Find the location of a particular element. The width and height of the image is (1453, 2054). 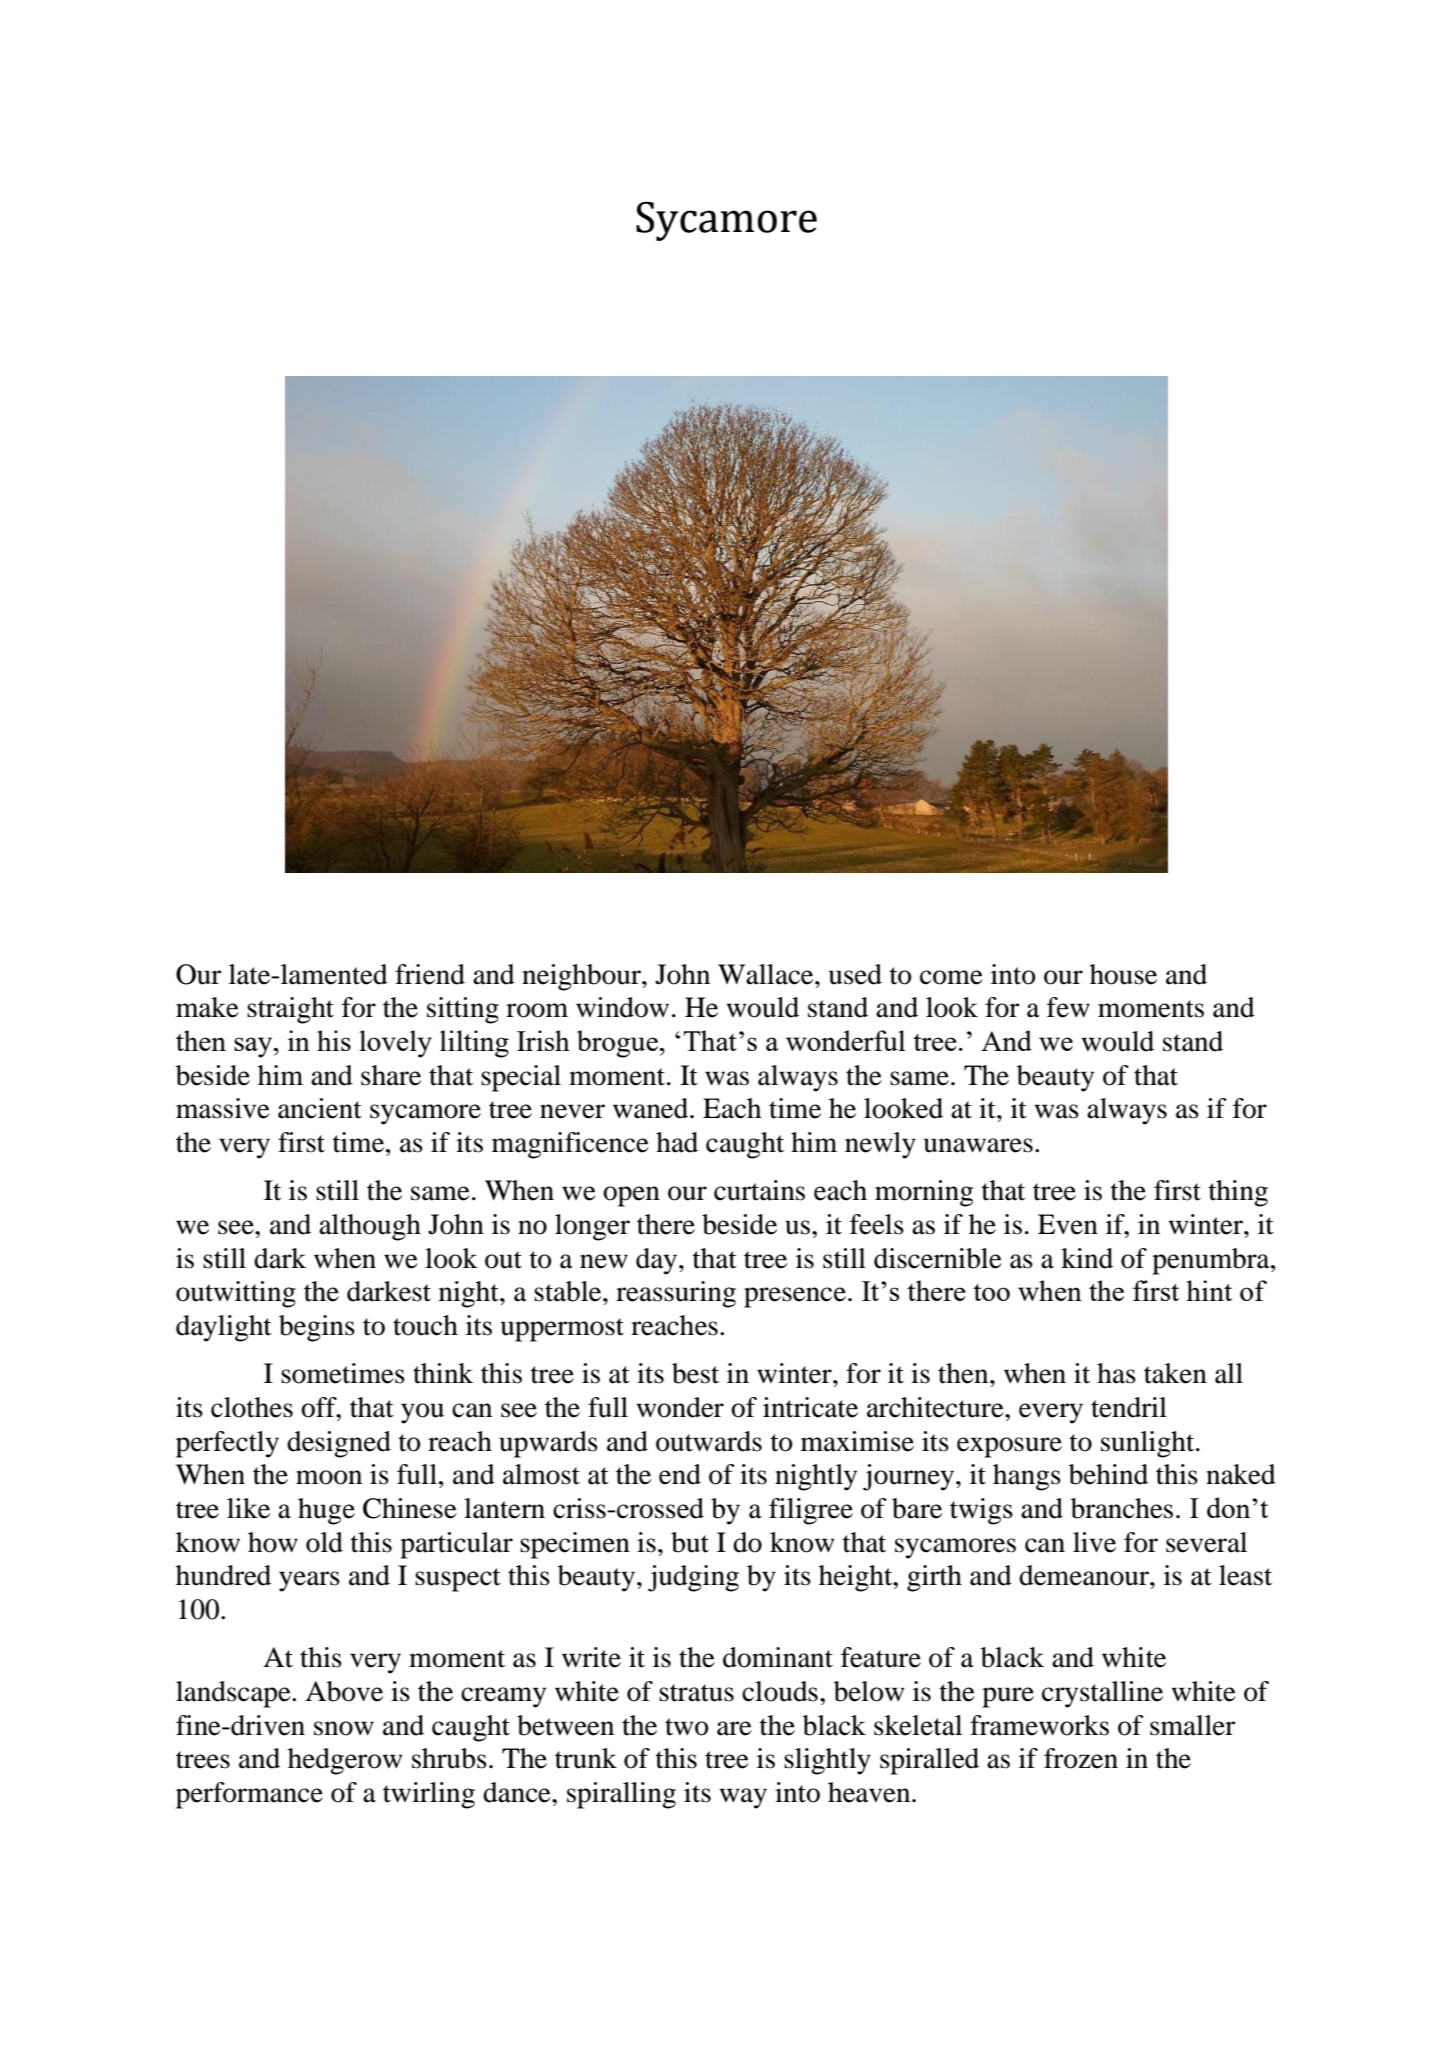

few is located at coordinates (1068, 1007).
